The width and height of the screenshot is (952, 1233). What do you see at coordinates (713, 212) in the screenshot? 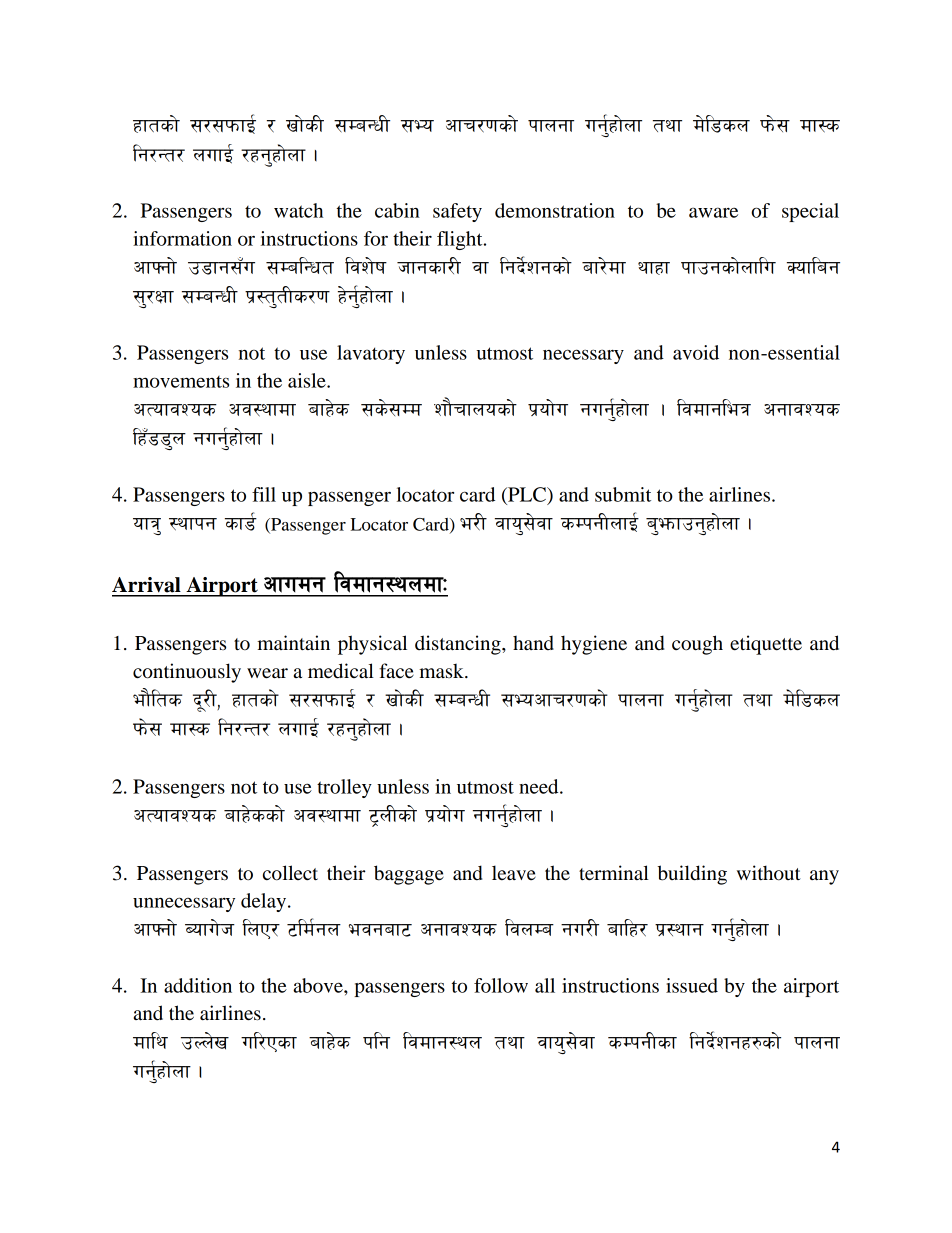
I see `aware` at bounding box center [713, 212].
